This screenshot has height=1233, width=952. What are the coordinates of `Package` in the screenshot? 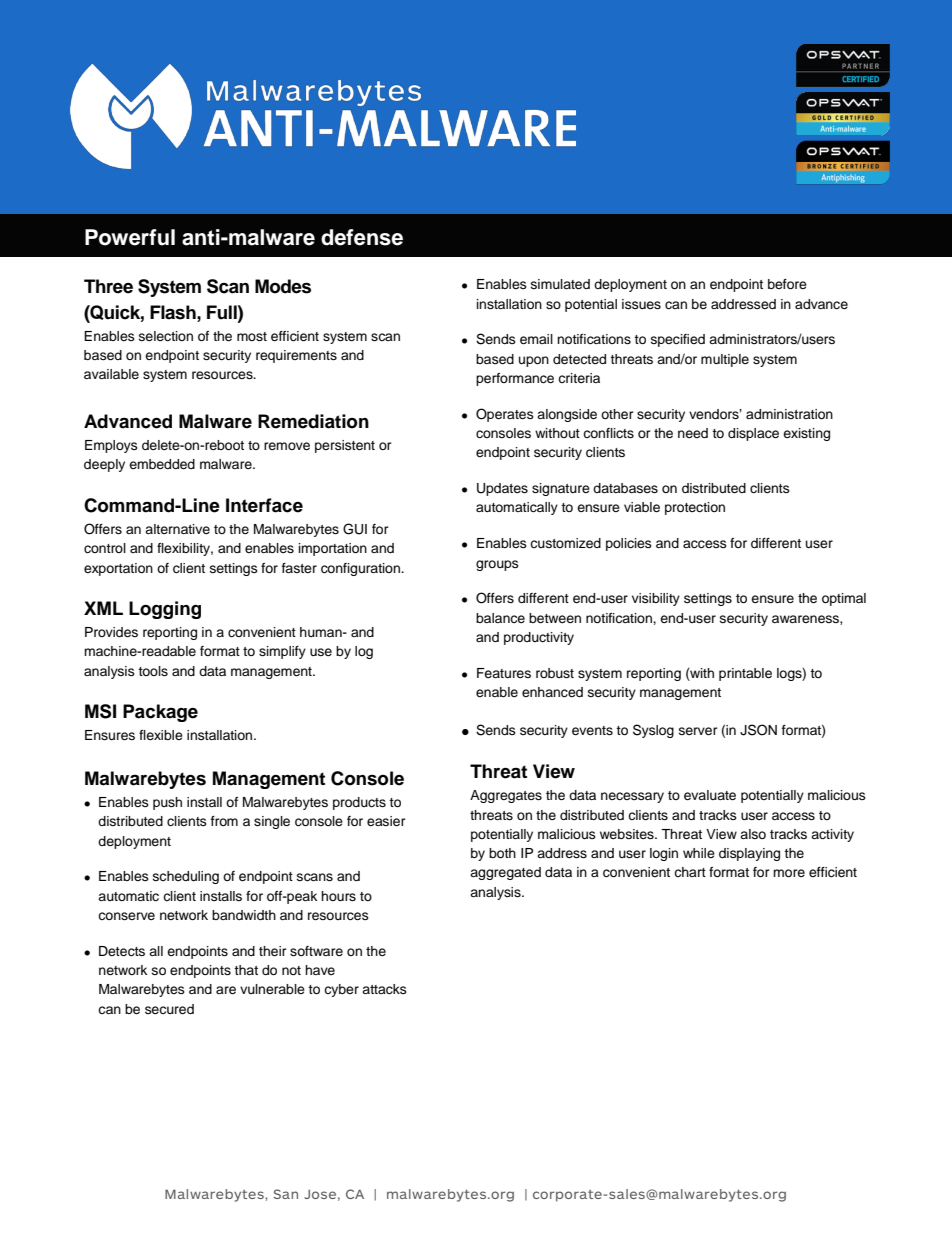 It's located at (160, 713).
